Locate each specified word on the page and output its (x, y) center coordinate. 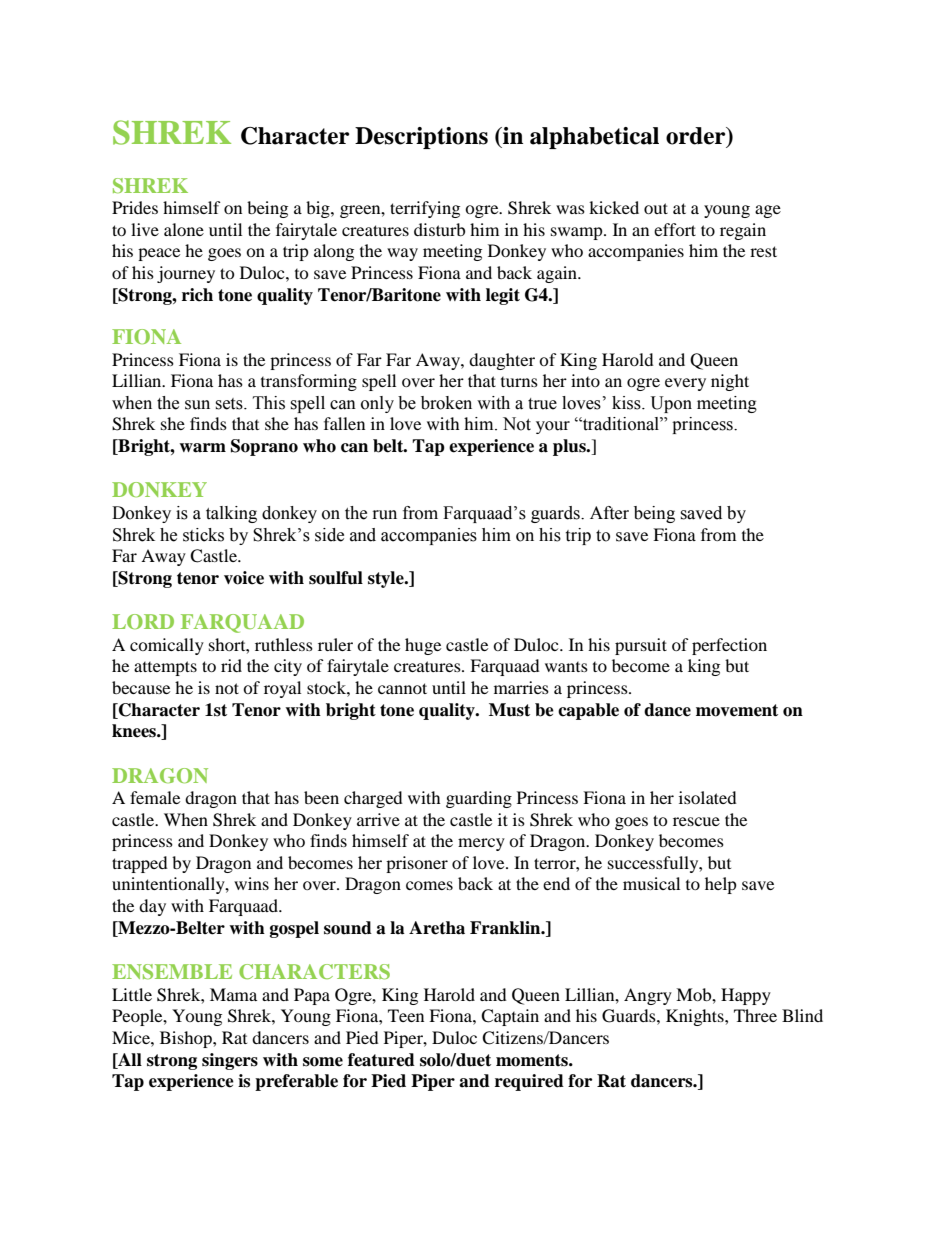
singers (230, 1061)
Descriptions (421, 138)
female (155, 797)
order (697, 137)
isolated (708, 797)
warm (202, 448)
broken (446, 403)
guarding (479, 799)
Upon (671, 404)
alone (184, 229)
